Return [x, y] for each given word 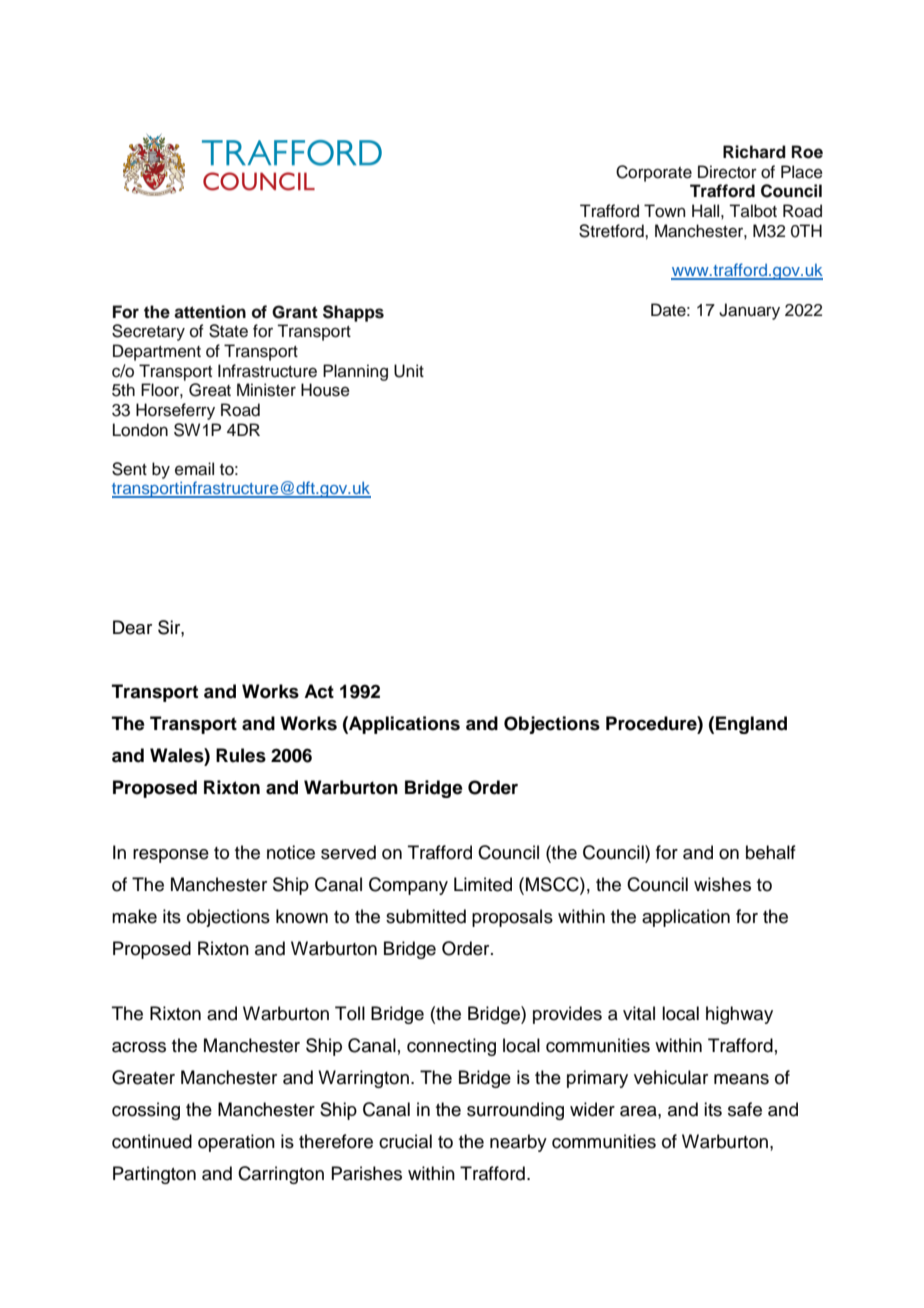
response [171, 856]
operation [236, 1143]
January [749, 311]
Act [319, 691]
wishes [722, 884]
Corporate [654, 173]
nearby [518, 1143]
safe [745, 1109]
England [751, 725]
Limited [483, 884]
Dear [132, 627]
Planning [355, 372]
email [194, 469]
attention [210, 312]
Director [727, 172]
